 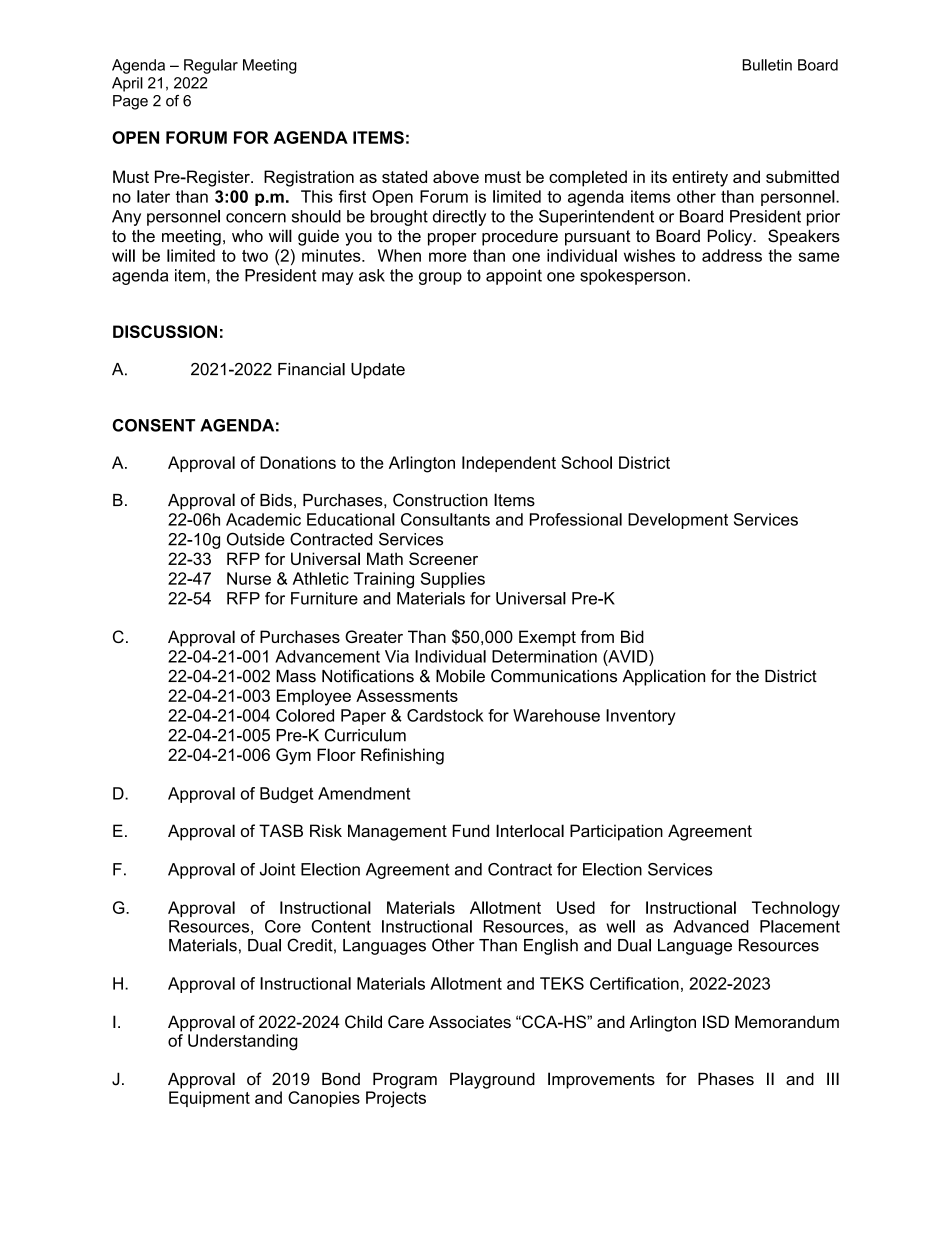 I want to click on Independent, so click(x=509, y=464).
